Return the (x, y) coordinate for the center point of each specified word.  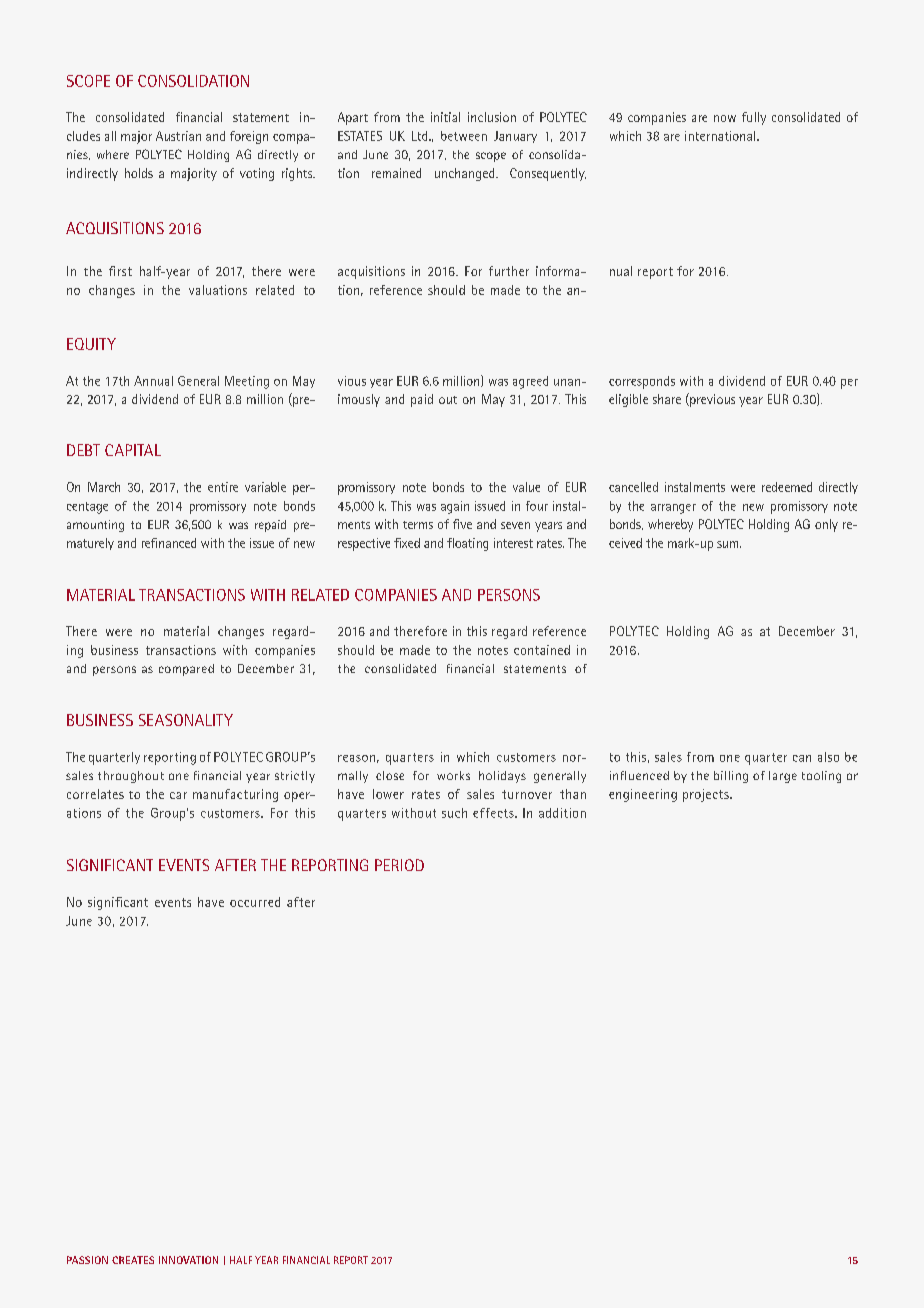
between (464, 136)
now (725, 118)
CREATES (133, 1260)
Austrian (178, 136)
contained (542, 650)
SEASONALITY (186, 720)
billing (731, 777)
